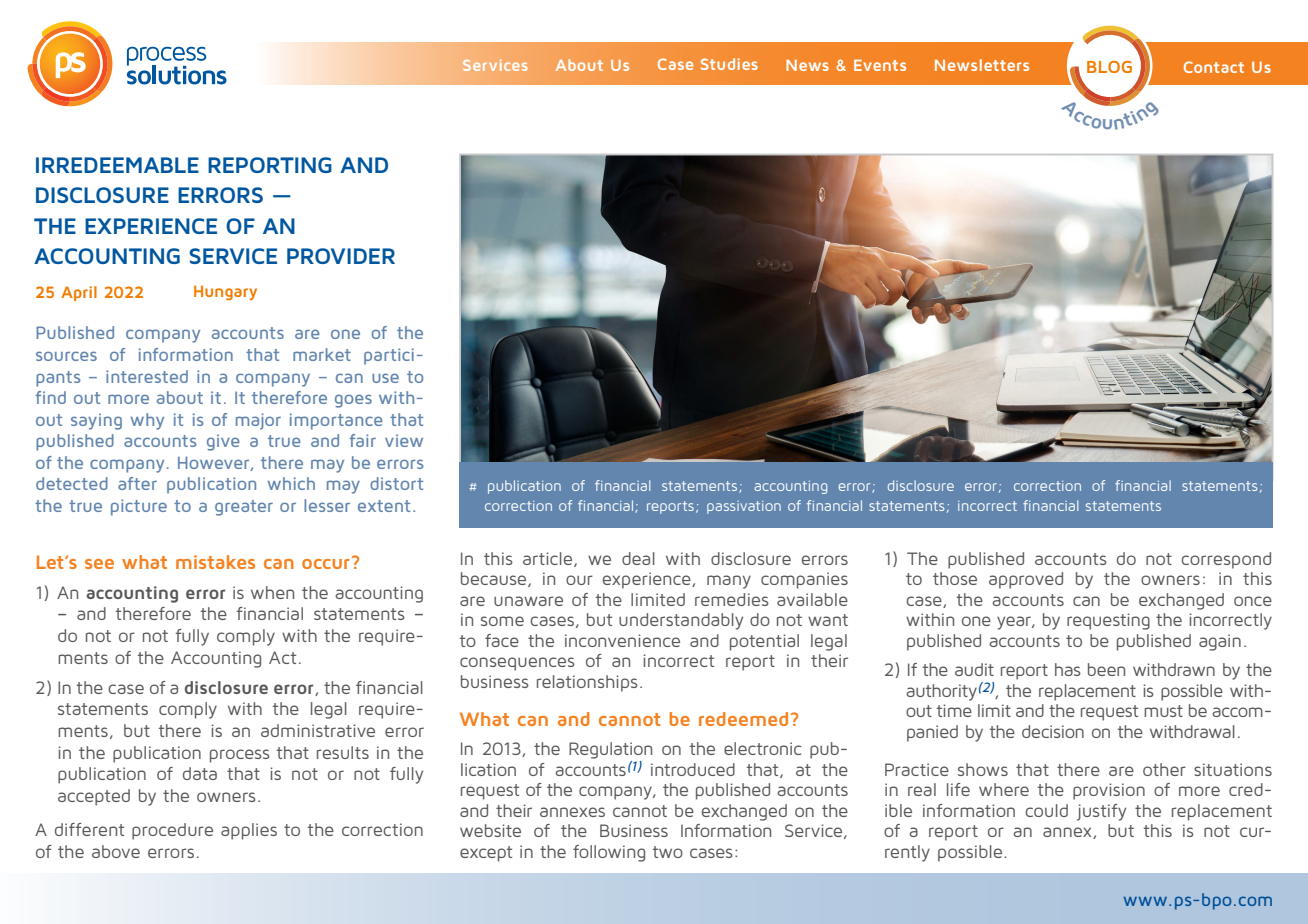 The width and height of the page is (1308, 924). Describe the element at coordinates (225, 292) in the page. I see `Hungary` at that location.
